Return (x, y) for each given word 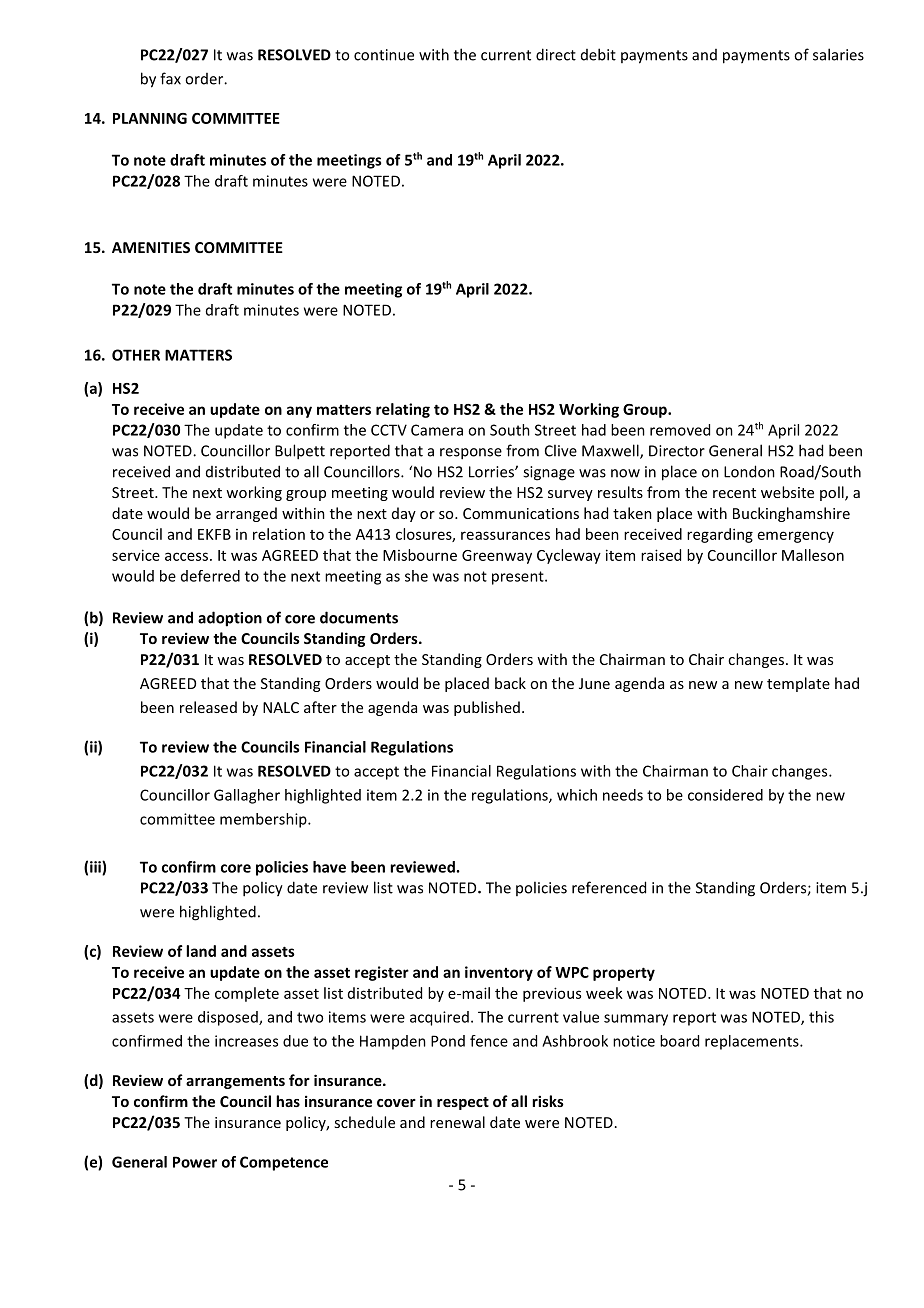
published (487, 708)
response (471, 454)
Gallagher (247, 796)
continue (384, 55)
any (299, 412)
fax (170, 78)
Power (195, 1162)
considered (725, 795)
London (749, 471)
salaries (838, 54)
